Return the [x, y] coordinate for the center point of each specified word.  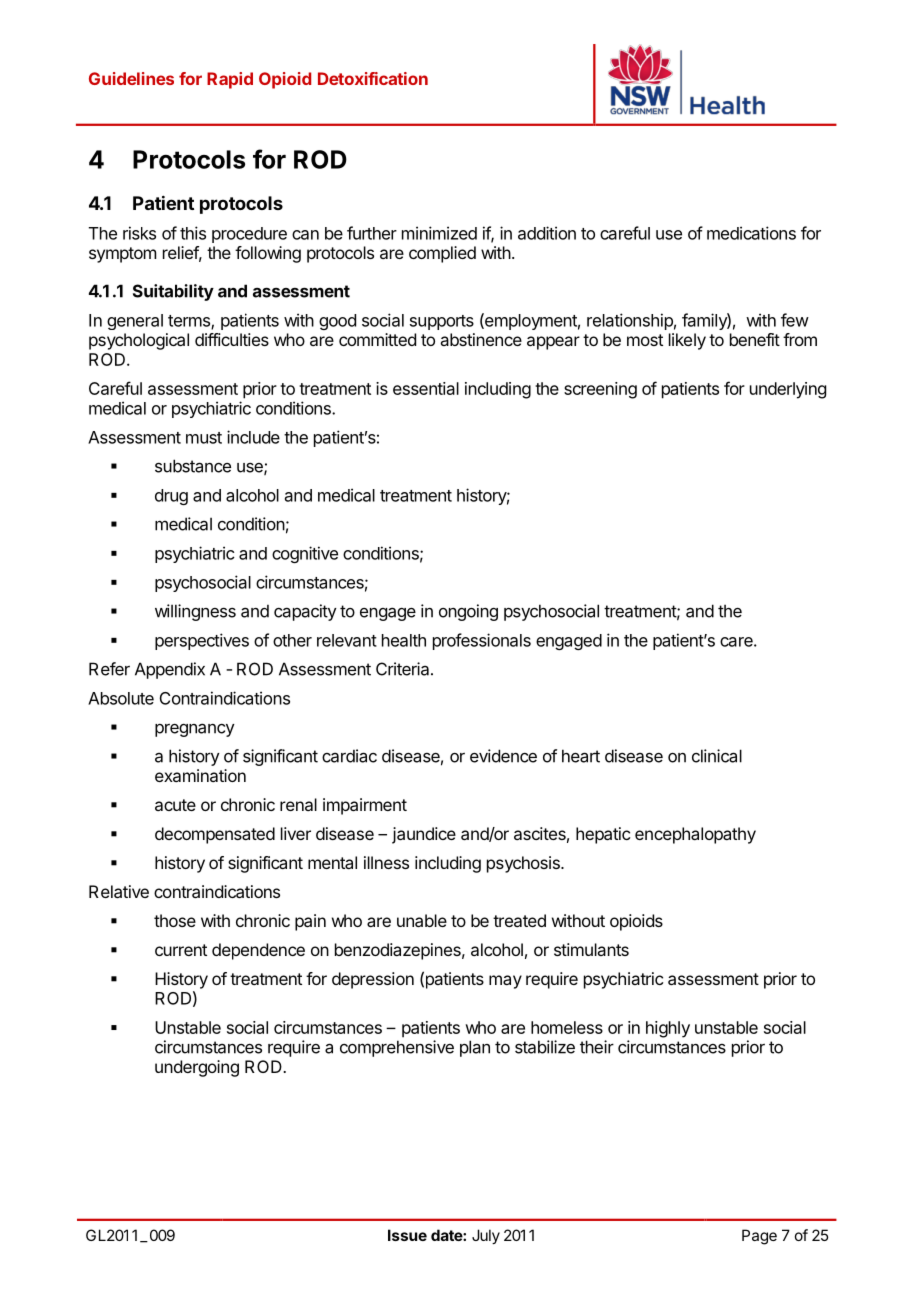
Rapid [230, 80]
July [486, 1236]
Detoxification [373, 78]
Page [759, 1237]
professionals [482, 641]
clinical [717, 756]
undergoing [197, 1068]
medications [751, 233]
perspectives [202, 641]
